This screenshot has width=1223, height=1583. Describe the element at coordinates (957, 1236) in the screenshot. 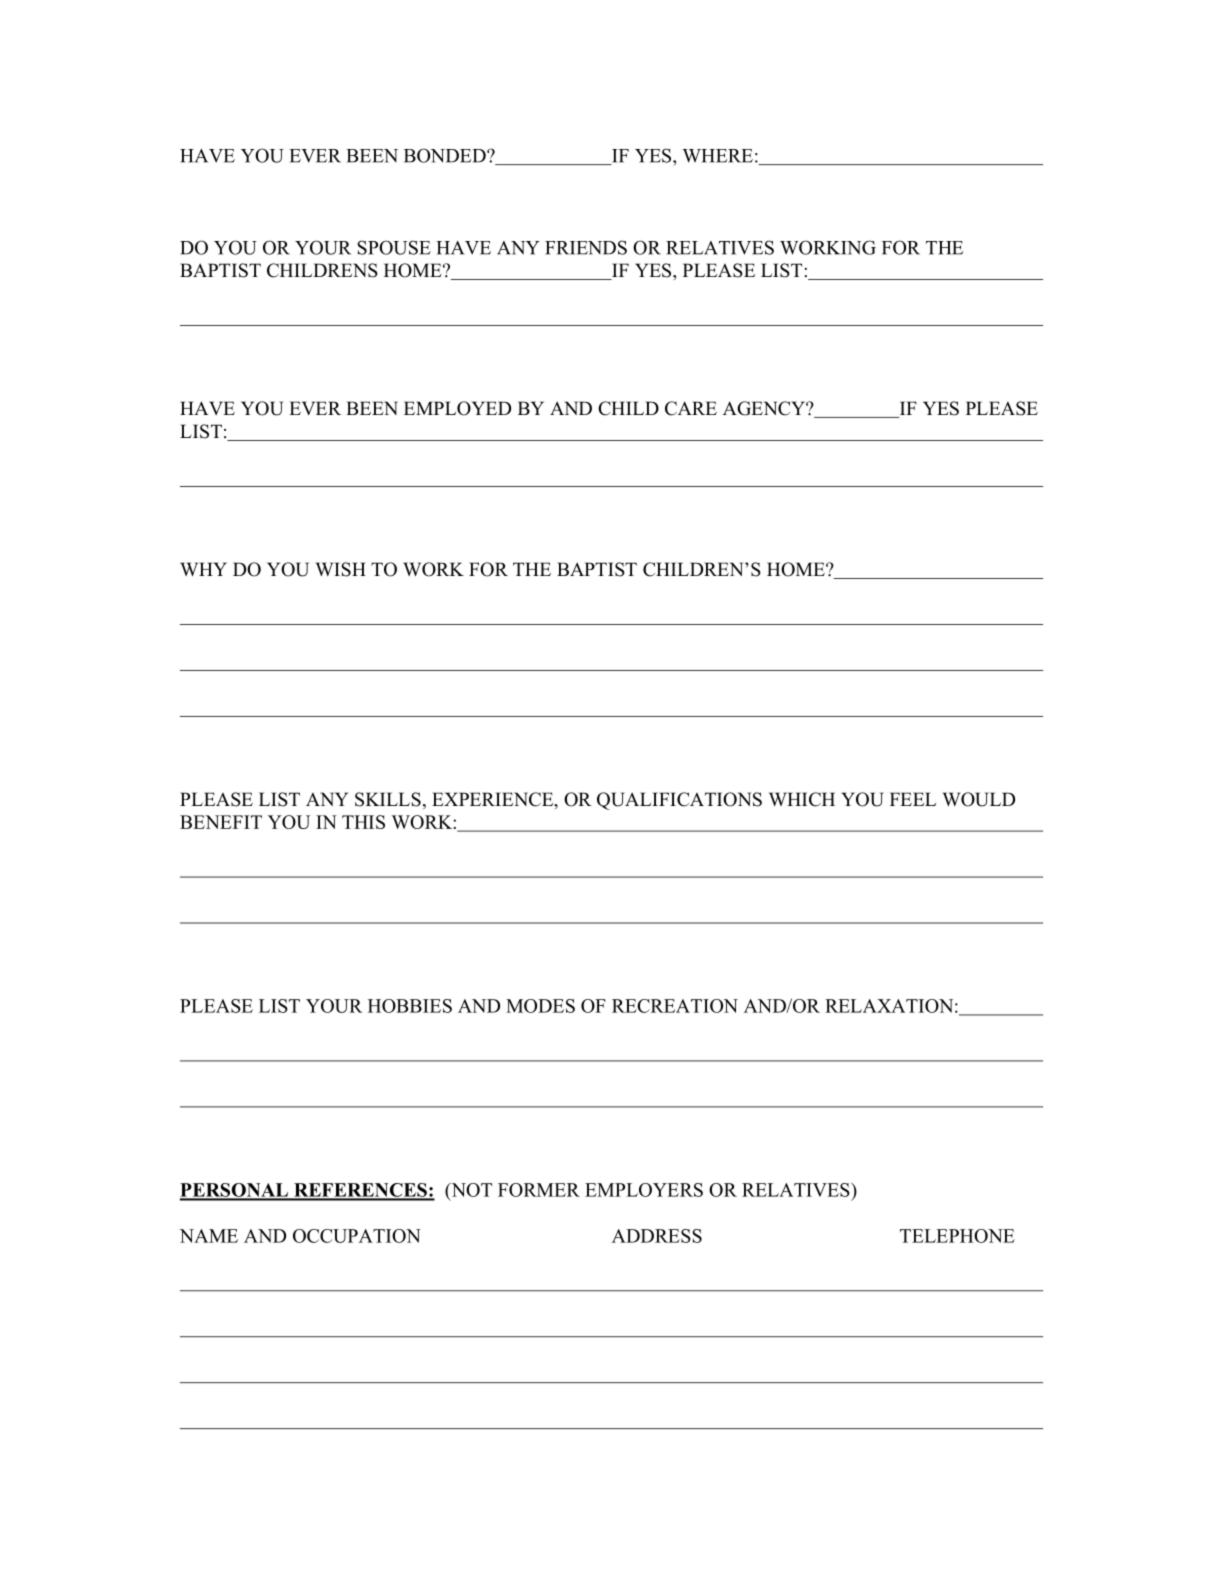

I see `TELEPHONE` at that location.
